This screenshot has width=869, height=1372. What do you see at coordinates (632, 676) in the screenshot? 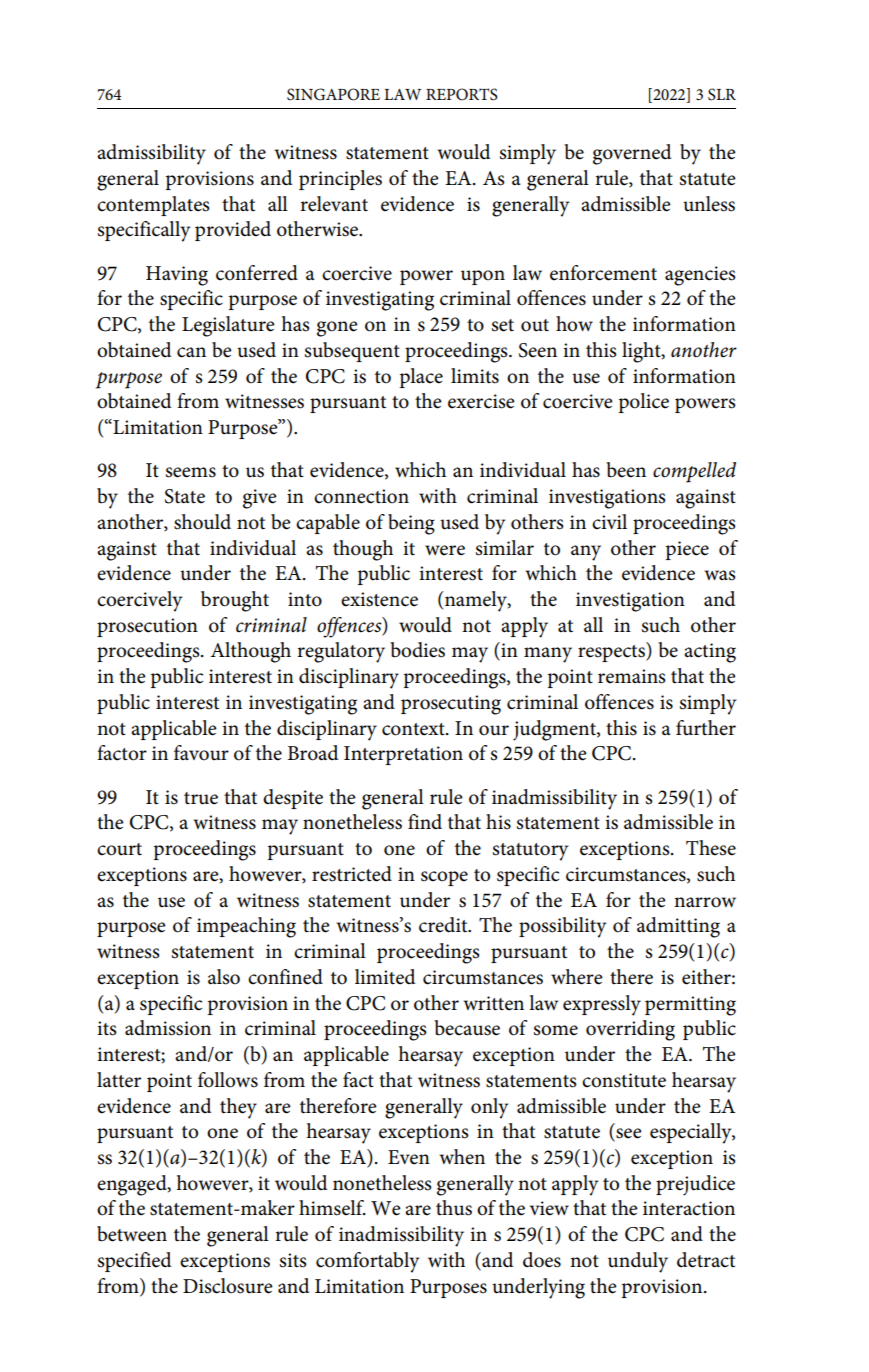
I see `remains` at bounding box center [632, 676].
